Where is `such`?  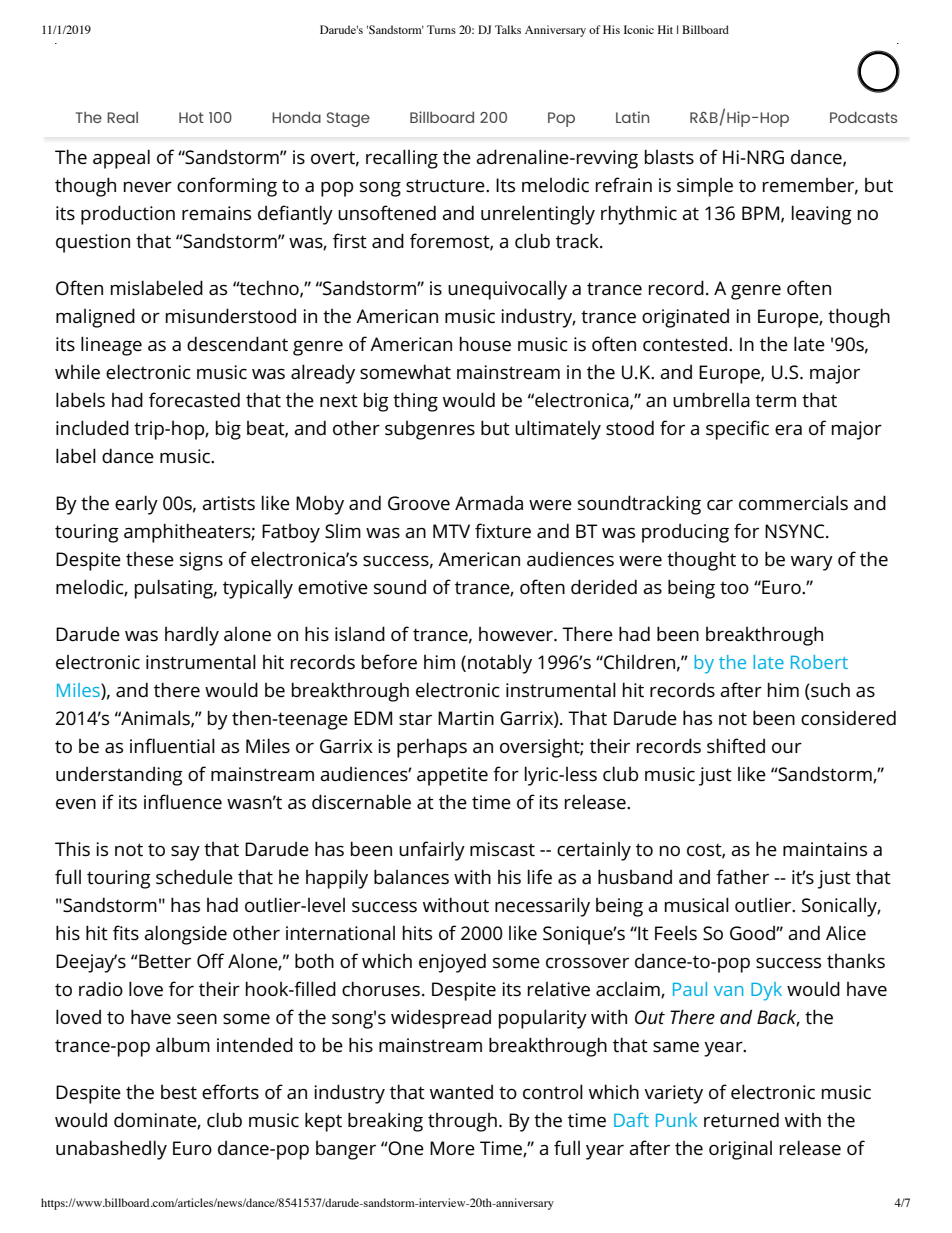
such is located at coordinates (829, 691).
